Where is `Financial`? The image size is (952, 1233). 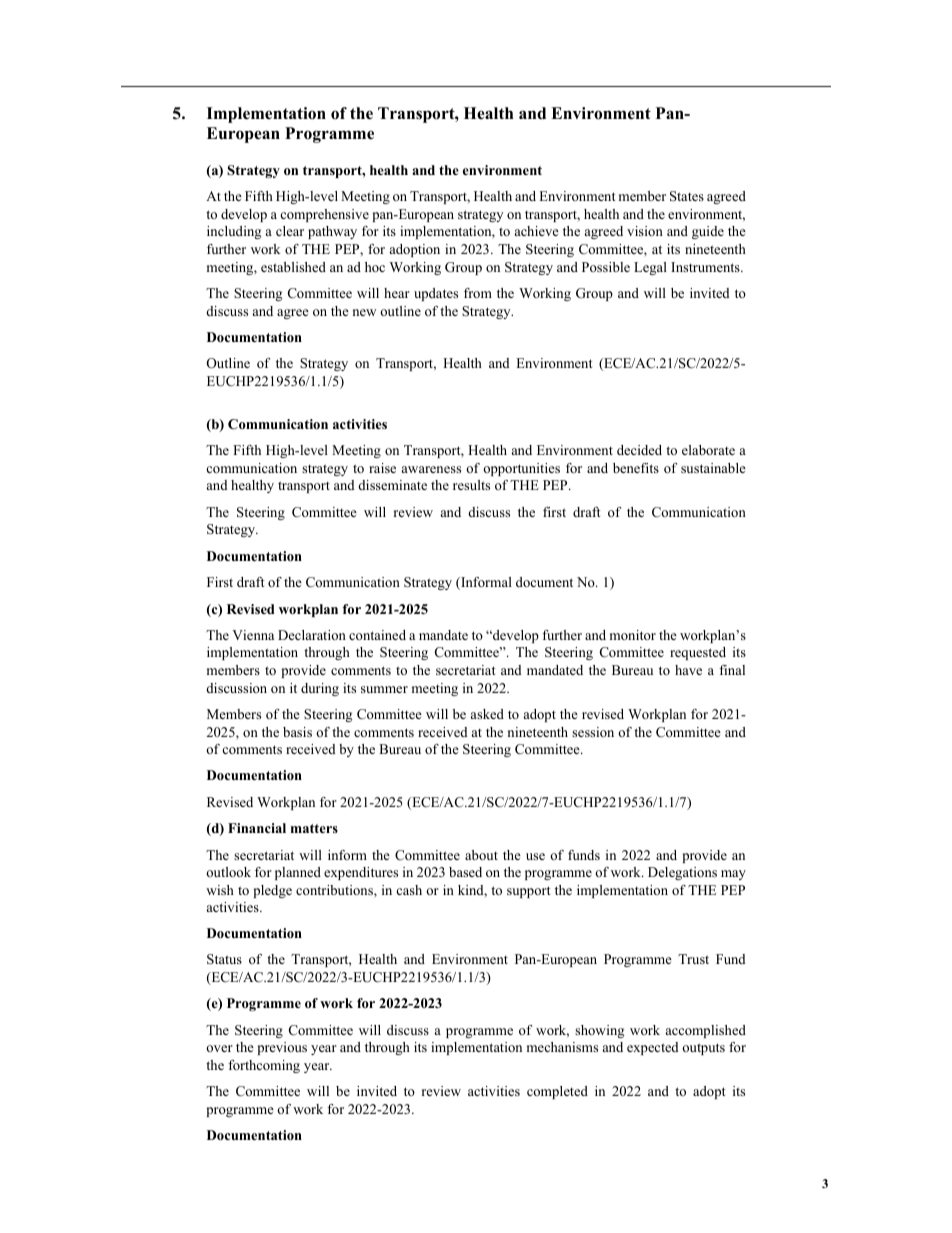 Financial is located at coordinates (257, 828).
